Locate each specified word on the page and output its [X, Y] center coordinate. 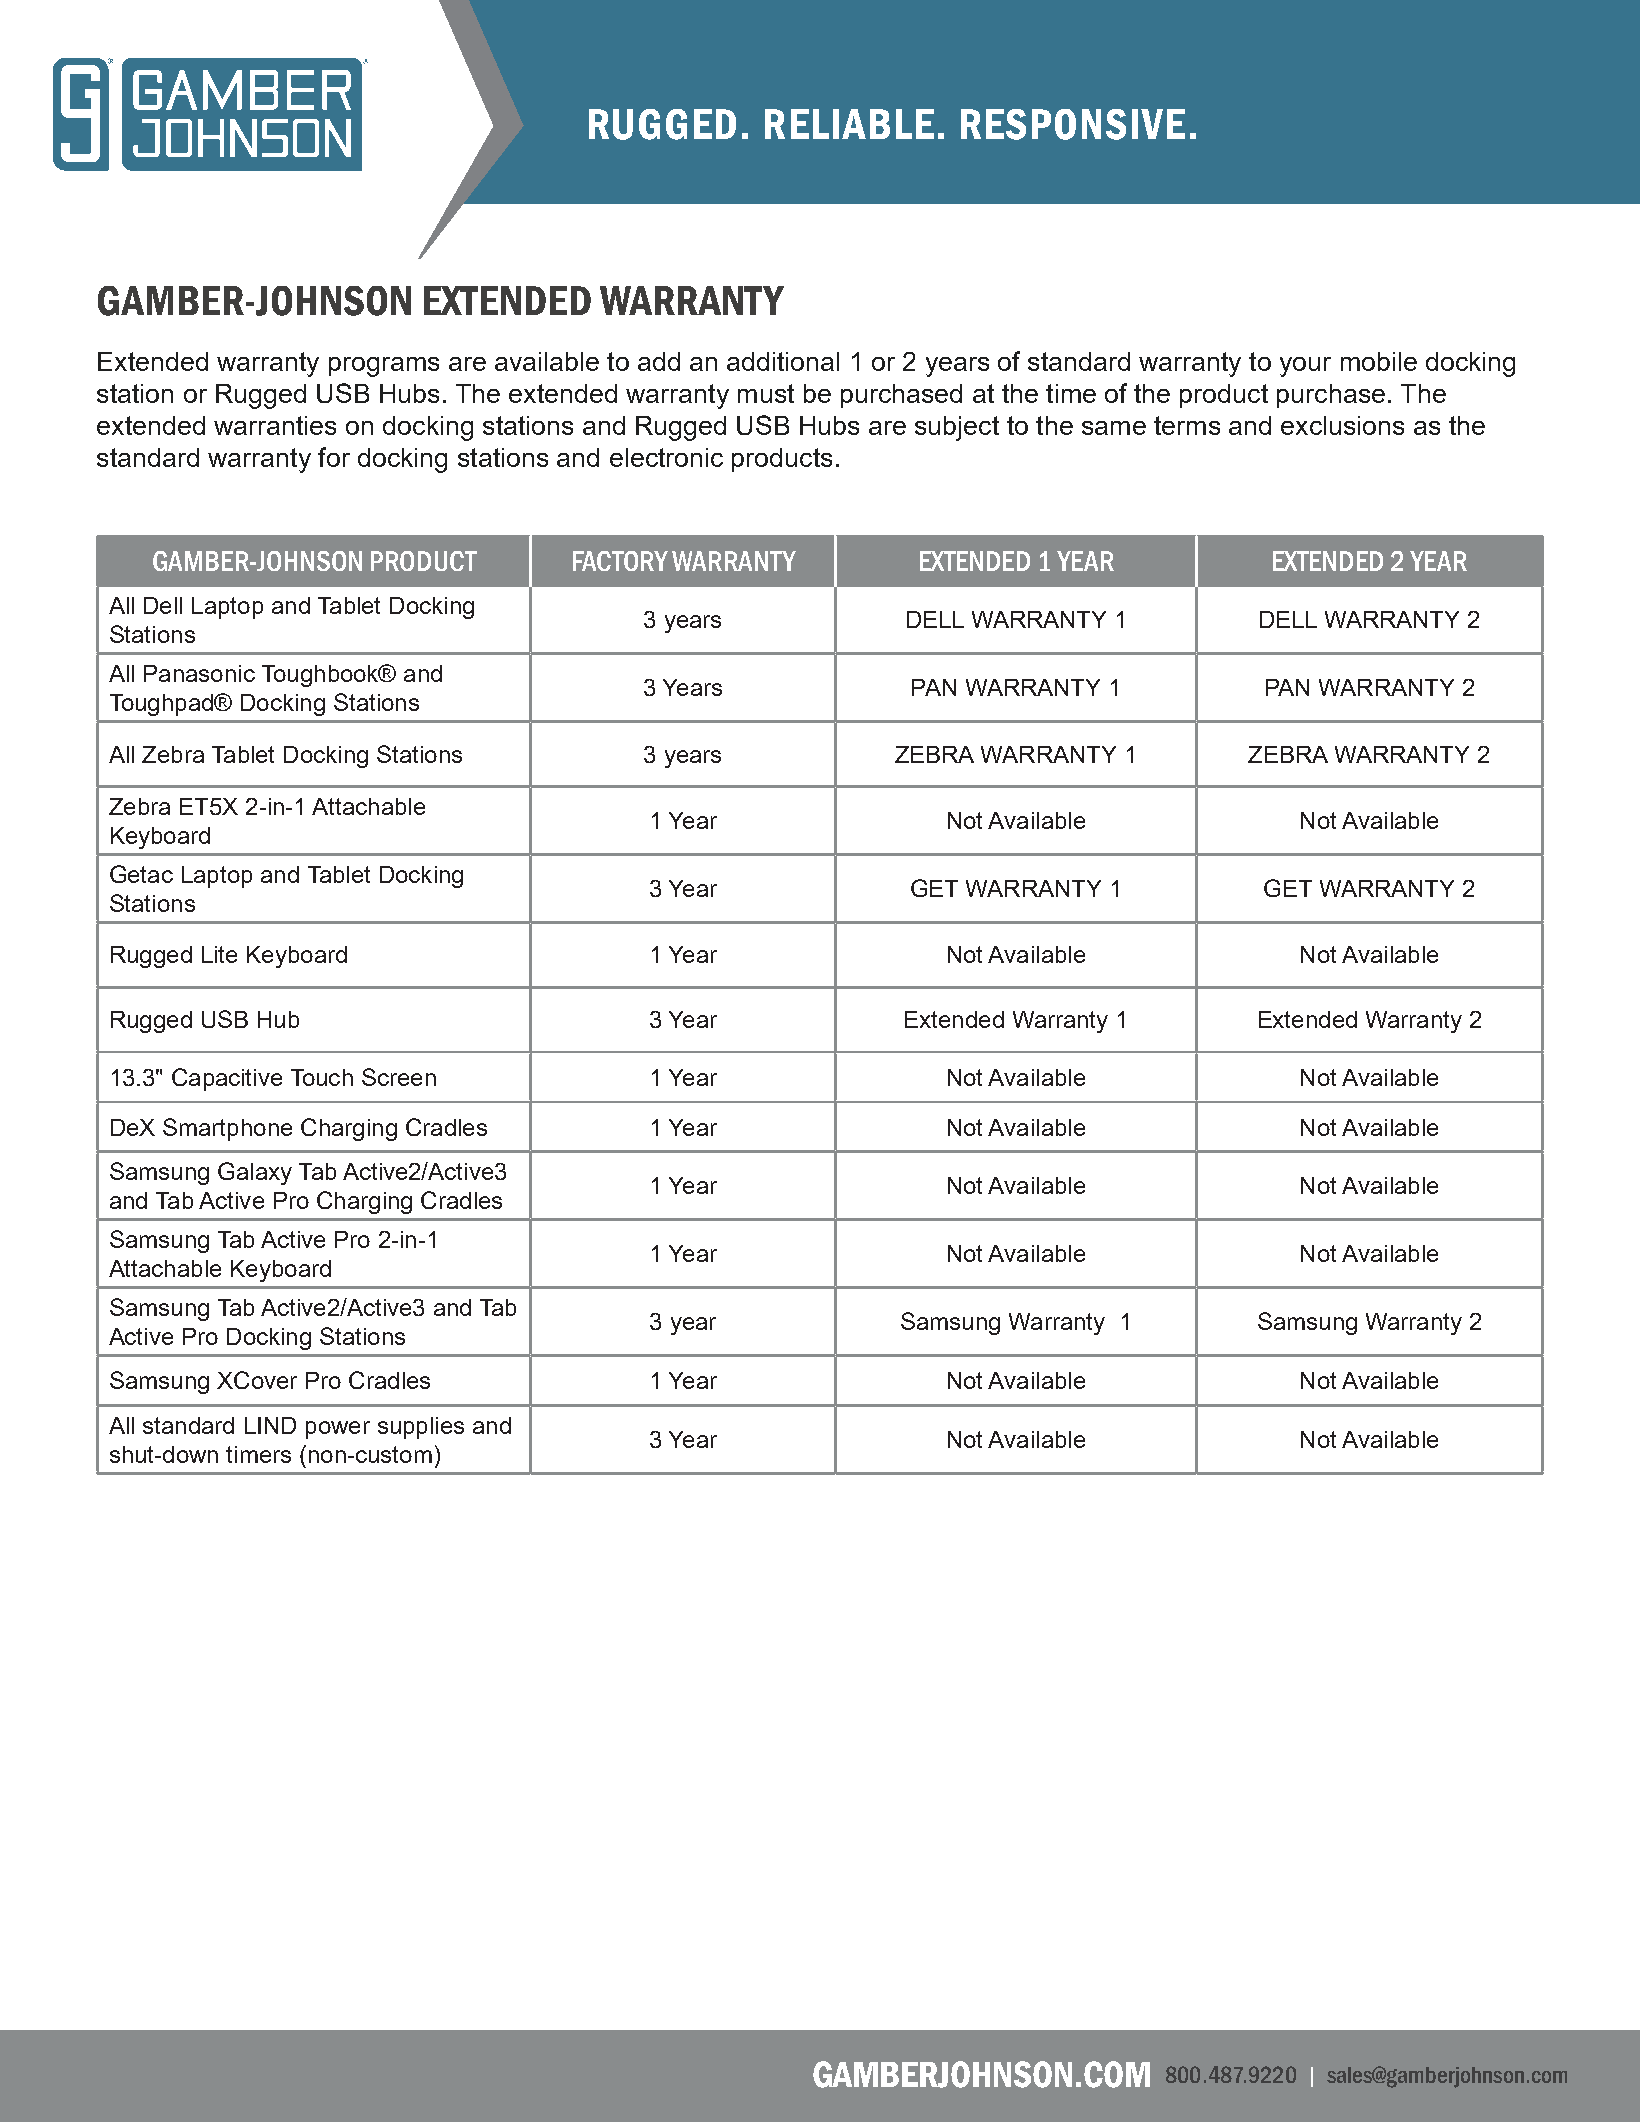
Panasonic [199, 673]
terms [1187, 425]
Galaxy [255, 1173]
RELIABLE [849, 124]
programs [384, 367]
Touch [322, 1077]
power [338, 1430]
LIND [270, 1425]
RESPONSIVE [1073, 124]
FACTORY [620, 561]
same [1114, 428]
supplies [421, 1428]
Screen [399, 1077]
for [334, 457]
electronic [666, 457]
